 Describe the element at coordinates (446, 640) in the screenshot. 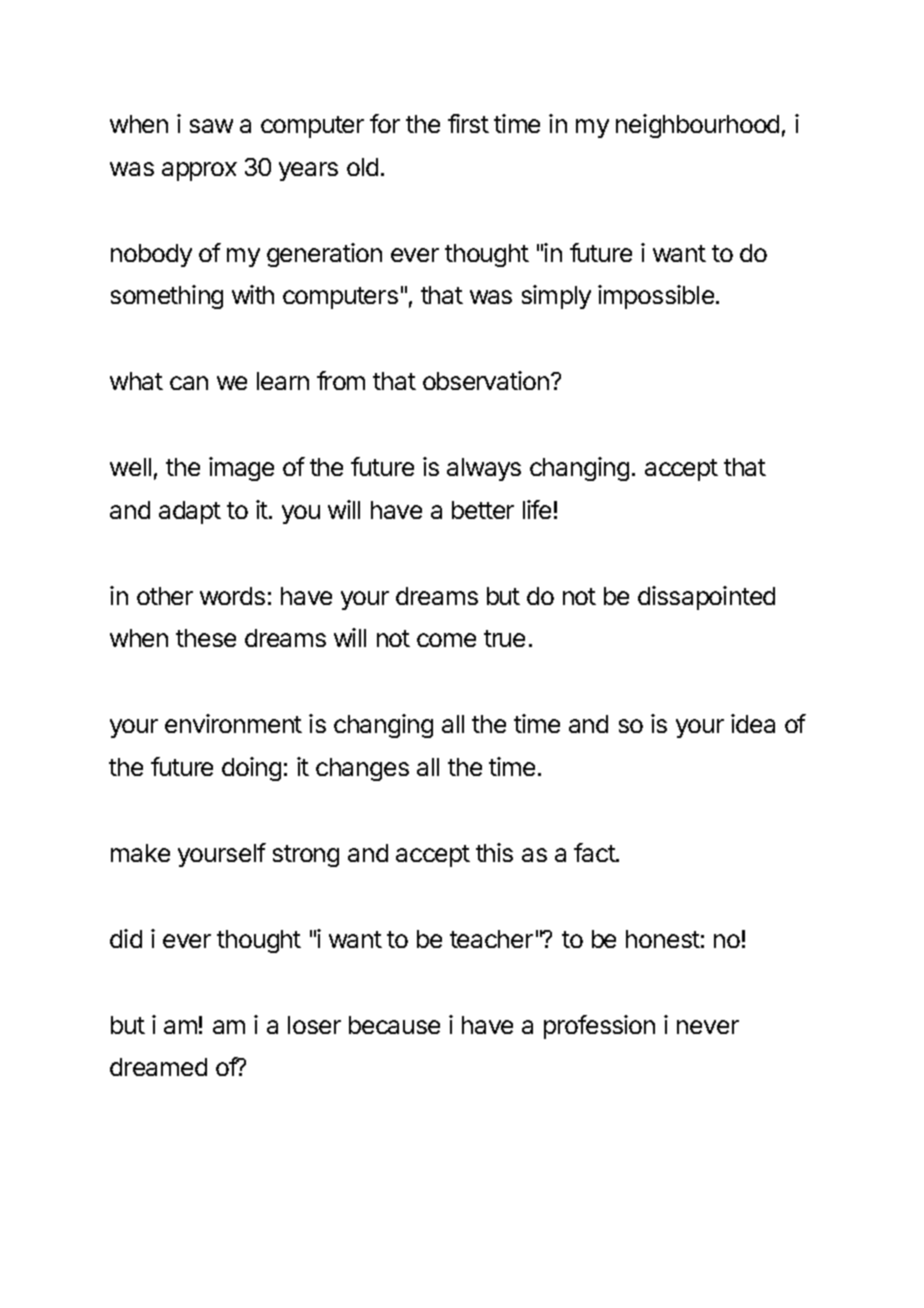

I see `come` at that location.
